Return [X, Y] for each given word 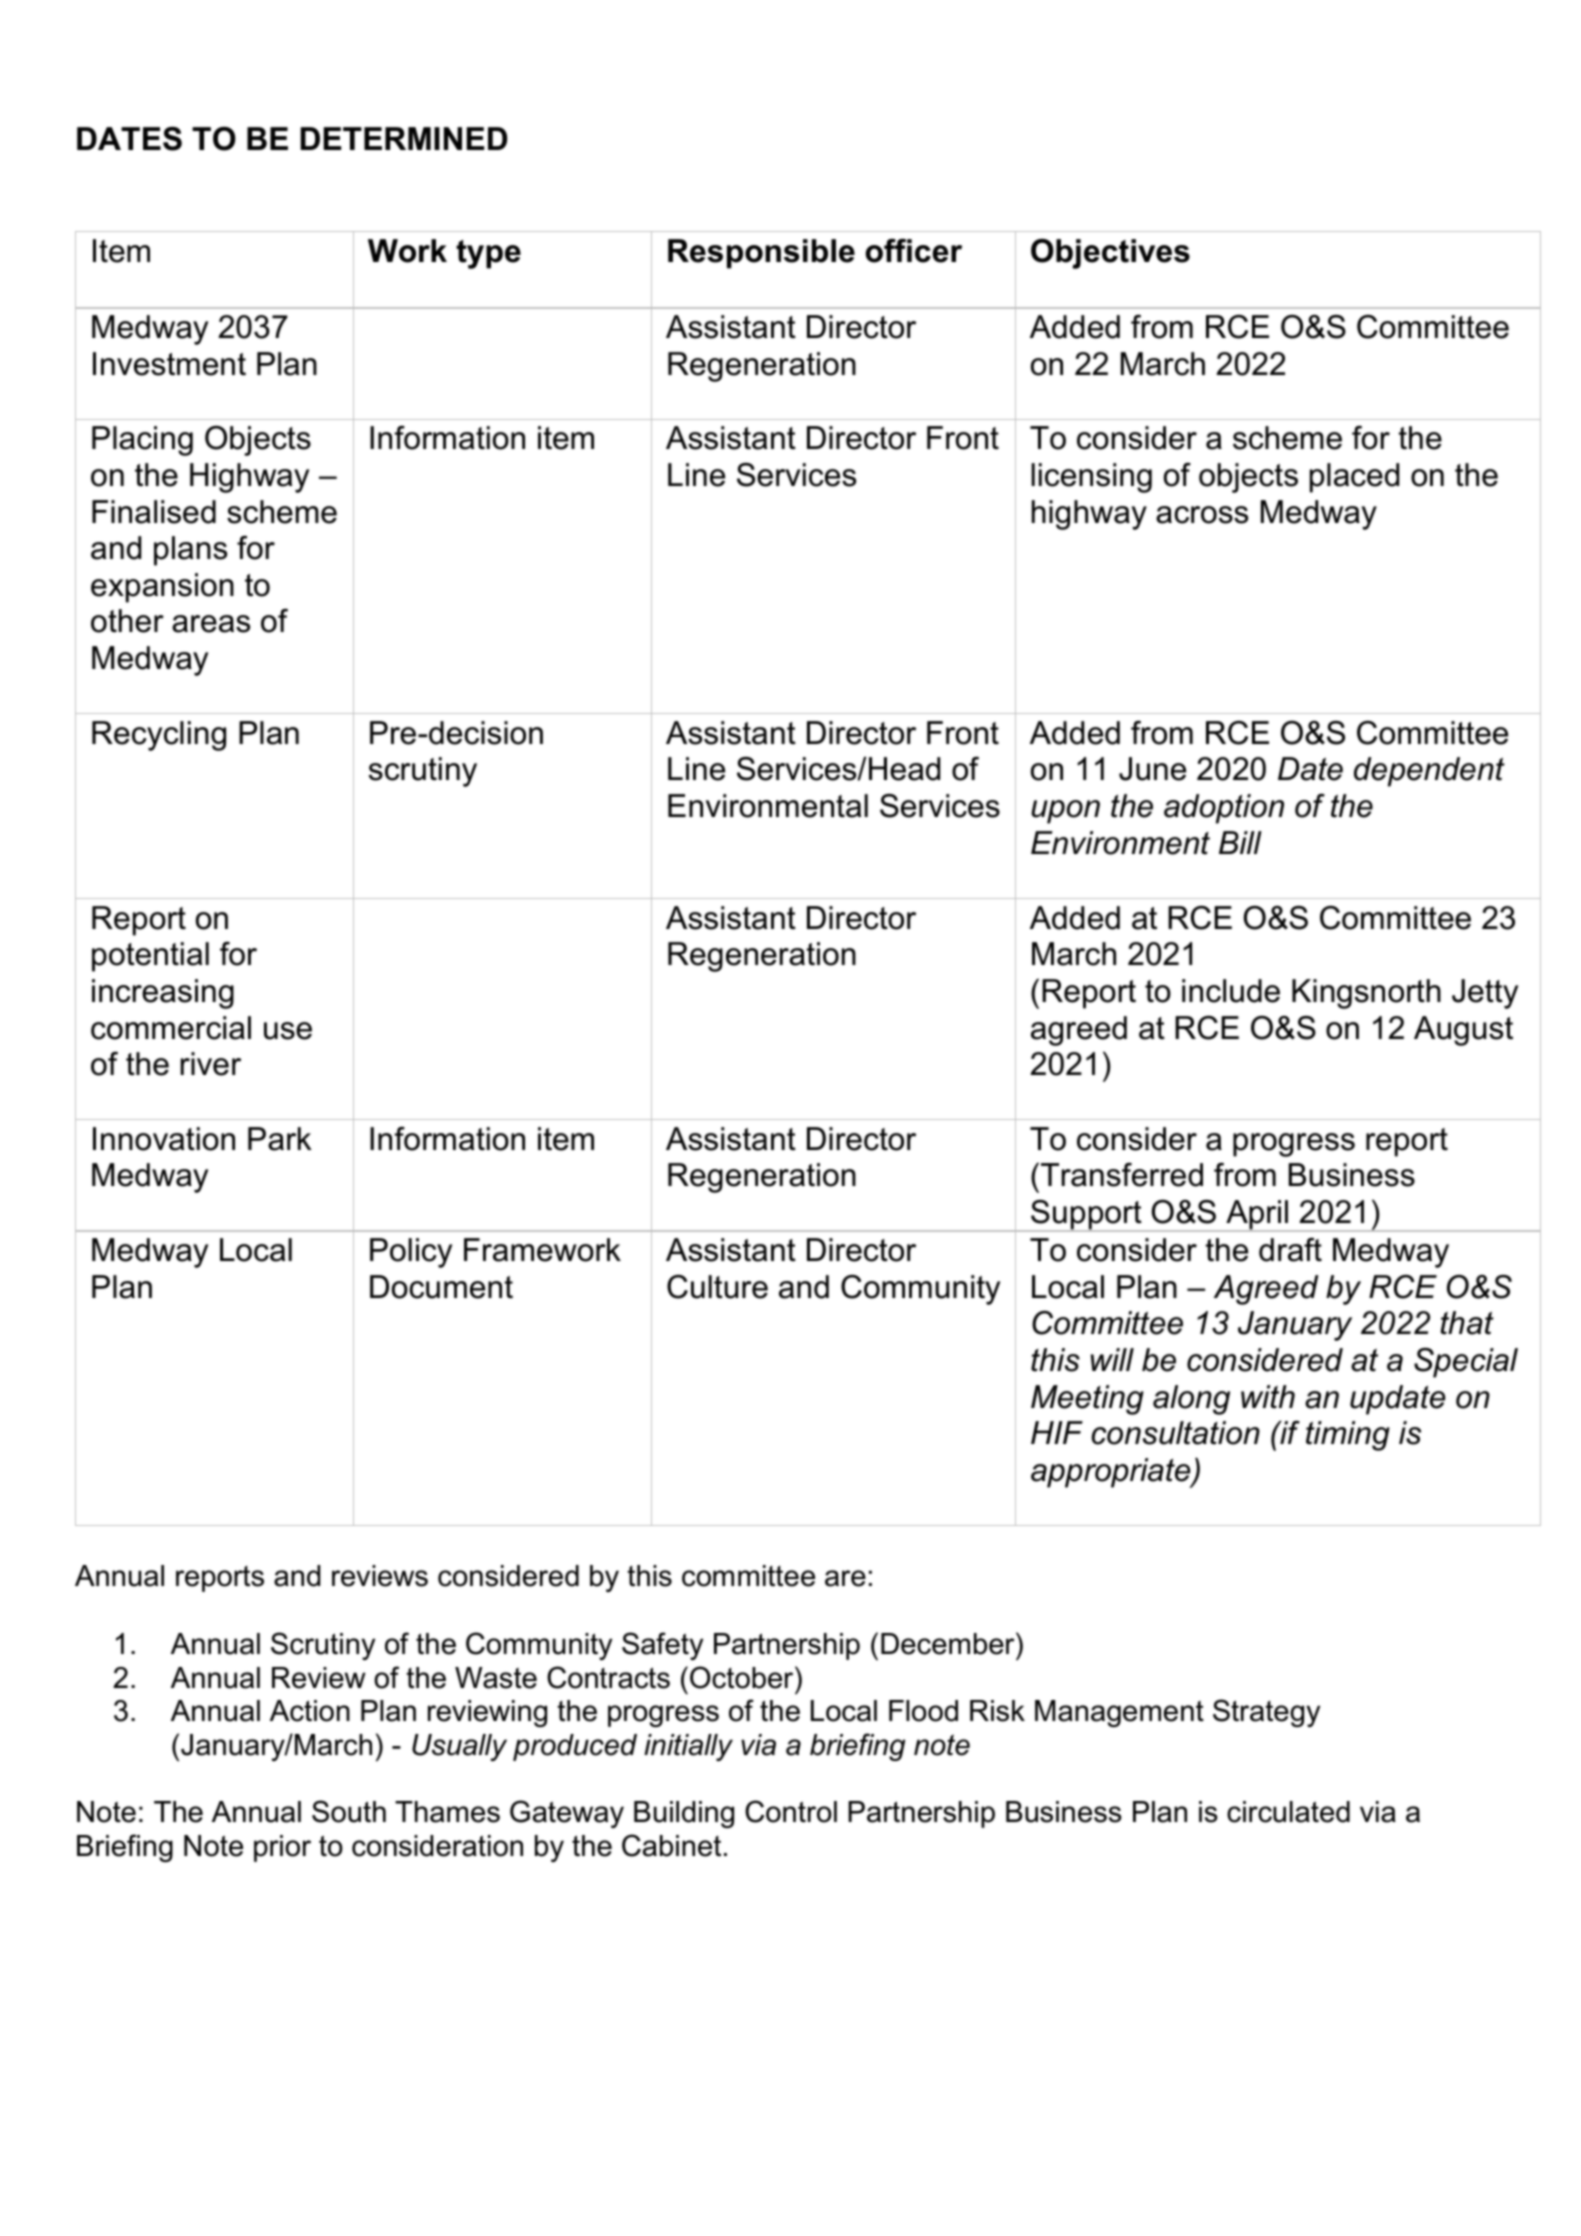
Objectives [1110, 254]
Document [441, 1287]
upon [1065, 812]
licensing [1091, 478]
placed [1354, 478]
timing [1348, 1436]
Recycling [159, 736]
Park [280, 1139]
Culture [717, 1287]
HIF [1057, 1432]
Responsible [761, 254]
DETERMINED [403, 138]
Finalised [154, 512]
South [349, 1811]
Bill [1240, 842]
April [1257, 1216]
